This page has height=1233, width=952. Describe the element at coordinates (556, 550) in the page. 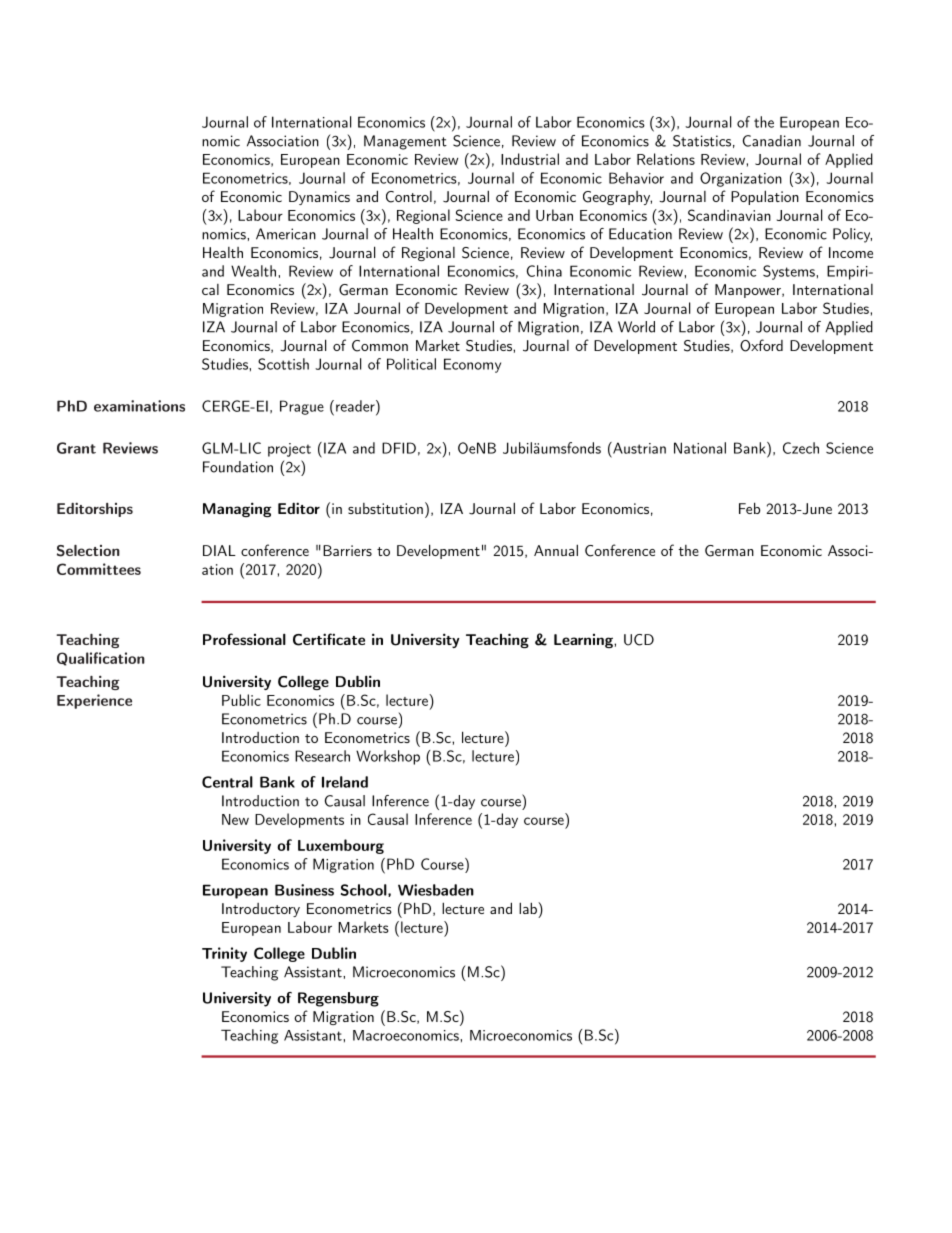

I see `Annual` at that location.
